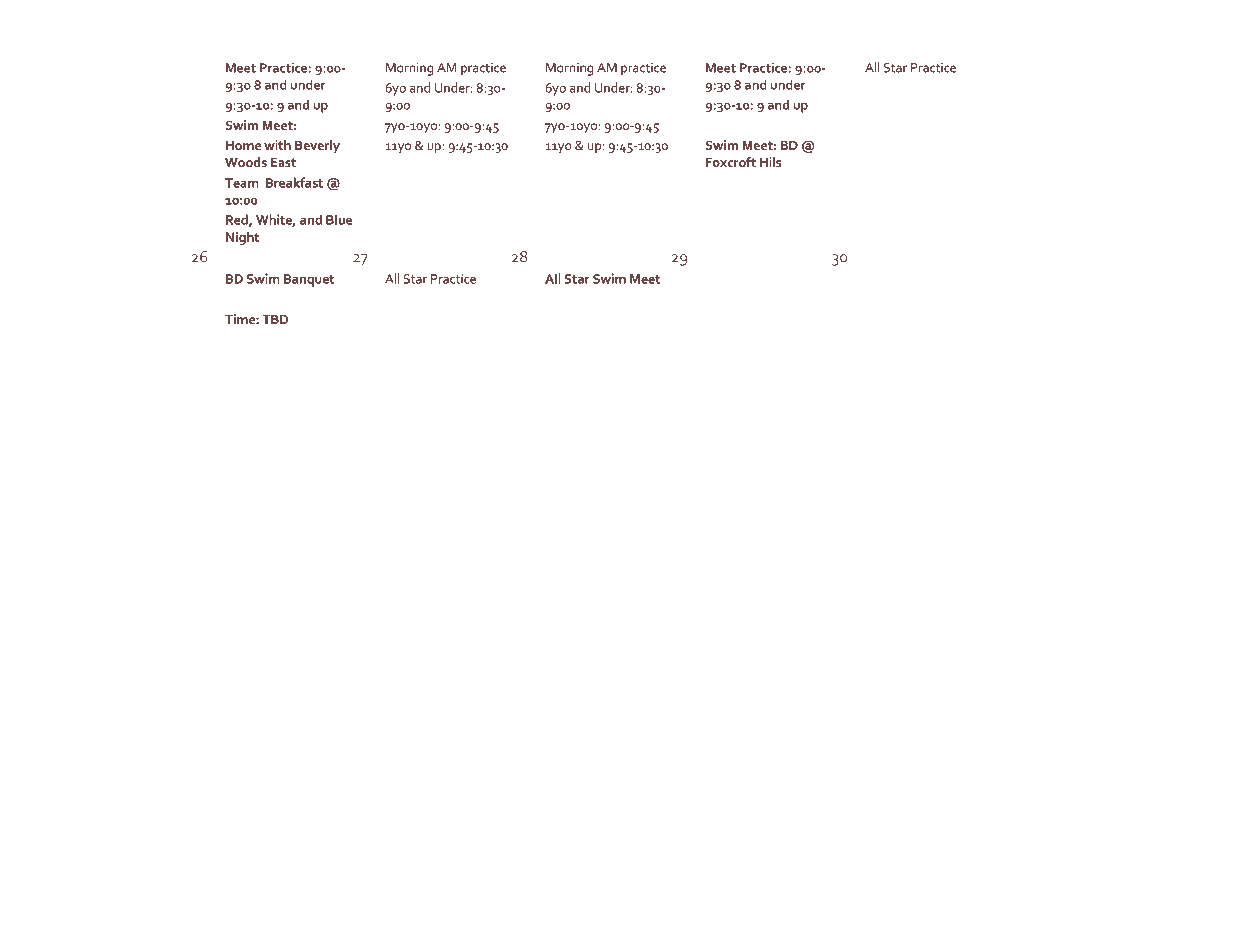 This page has height=952, width=1233. What do you see at coordinates (277, 145) in the page?
I see `with` at bounding box center [277, 145].
